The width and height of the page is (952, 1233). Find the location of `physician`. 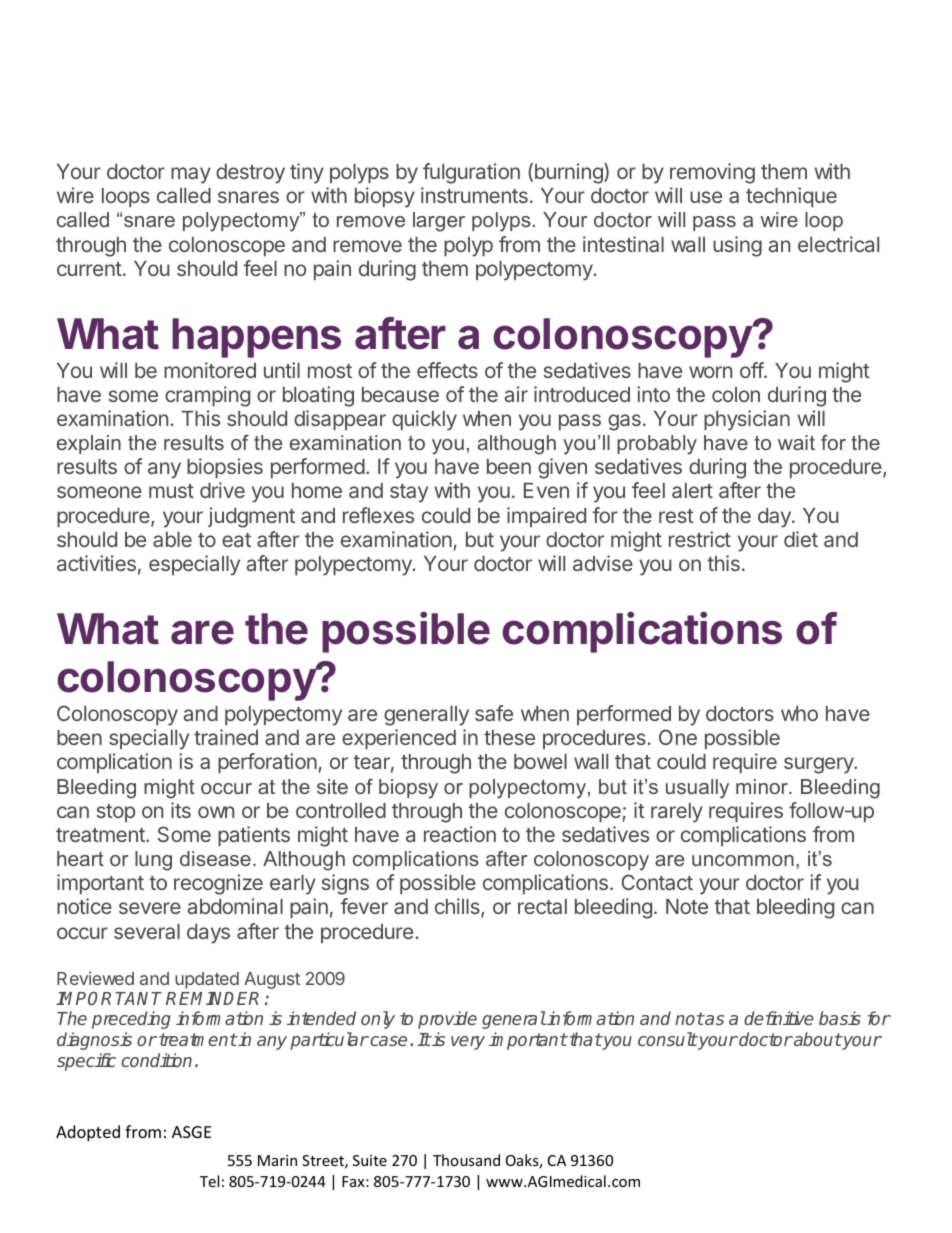

physician is located at coordinates (747, 420).
